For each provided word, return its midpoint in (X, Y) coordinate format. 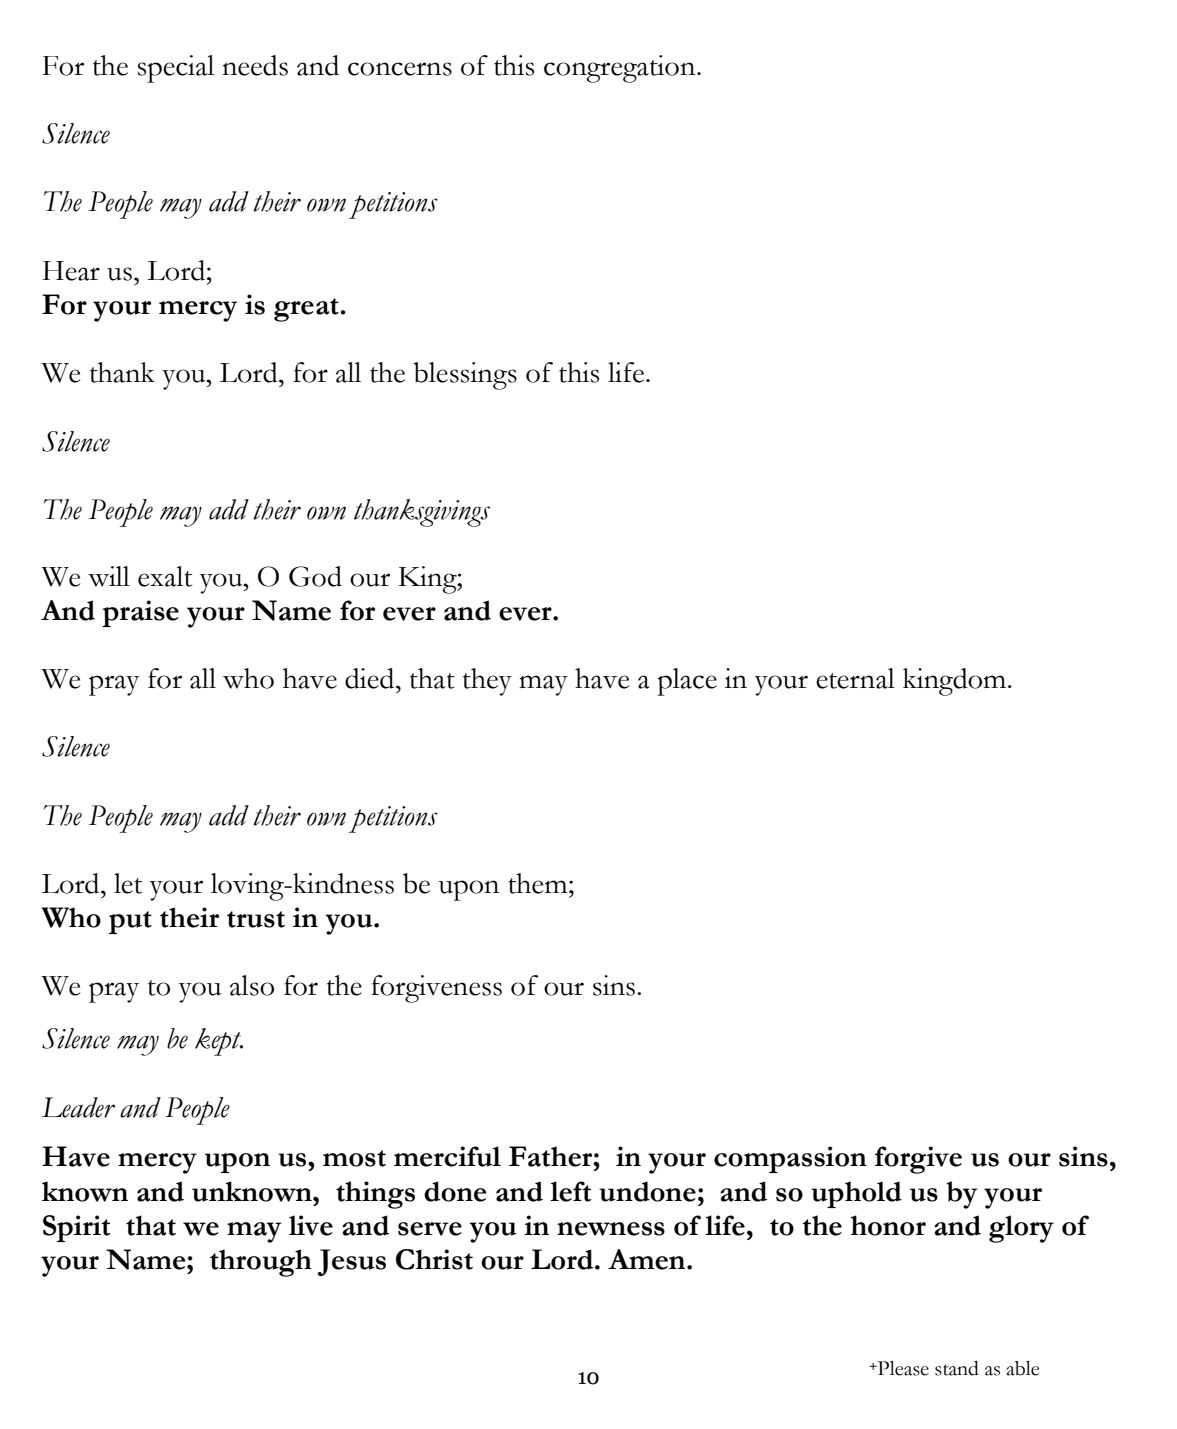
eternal (855, 678)
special (176, 69)
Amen (648, 1259)
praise (140, 613)
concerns (400, 69)
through (261, 1263)
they (487, 682)
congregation (621, 69)
